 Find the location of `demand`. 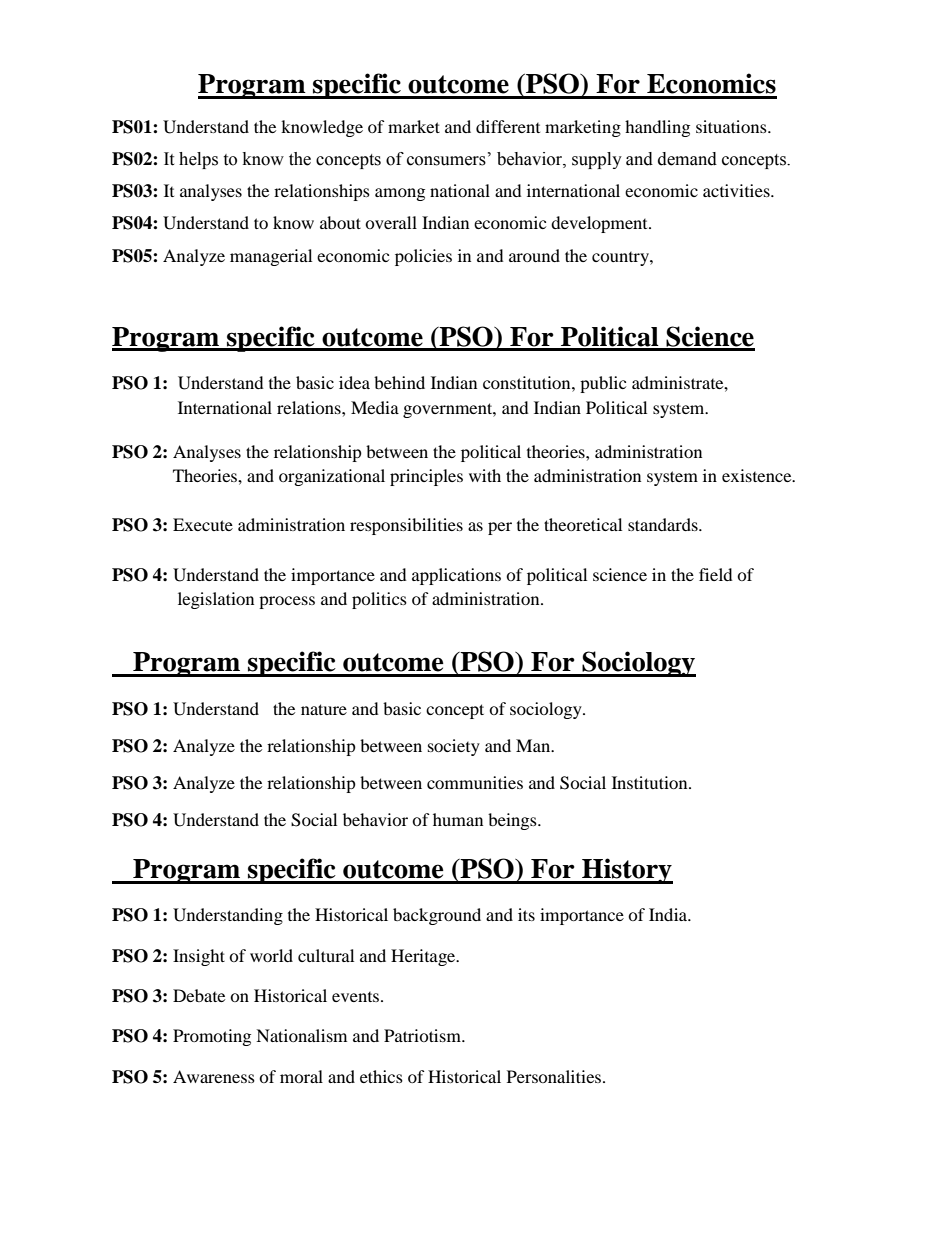

demand is located at coordinates (687, 159).
